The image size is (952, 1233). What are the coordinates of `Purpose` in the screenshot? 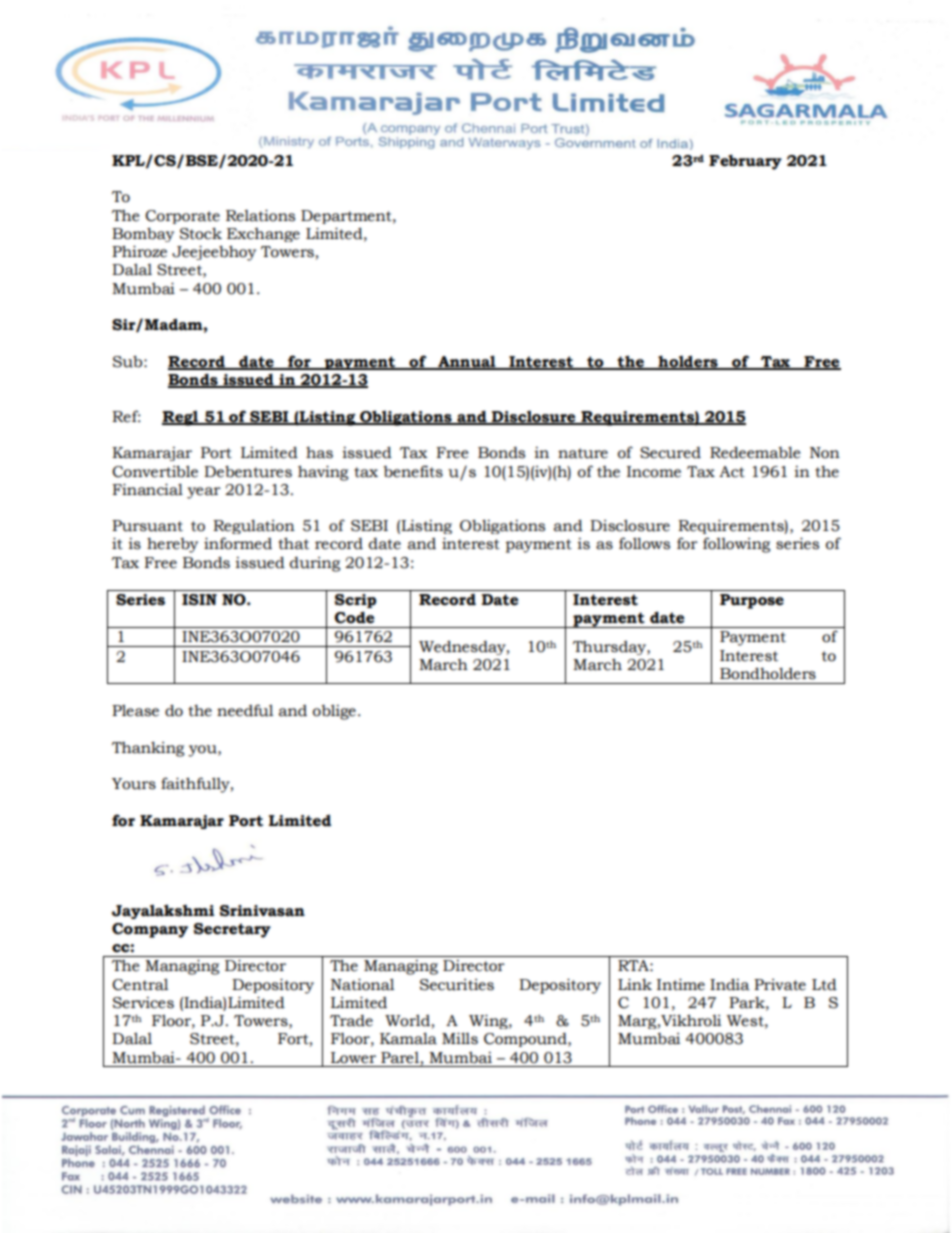 It's located at (752, 601).
